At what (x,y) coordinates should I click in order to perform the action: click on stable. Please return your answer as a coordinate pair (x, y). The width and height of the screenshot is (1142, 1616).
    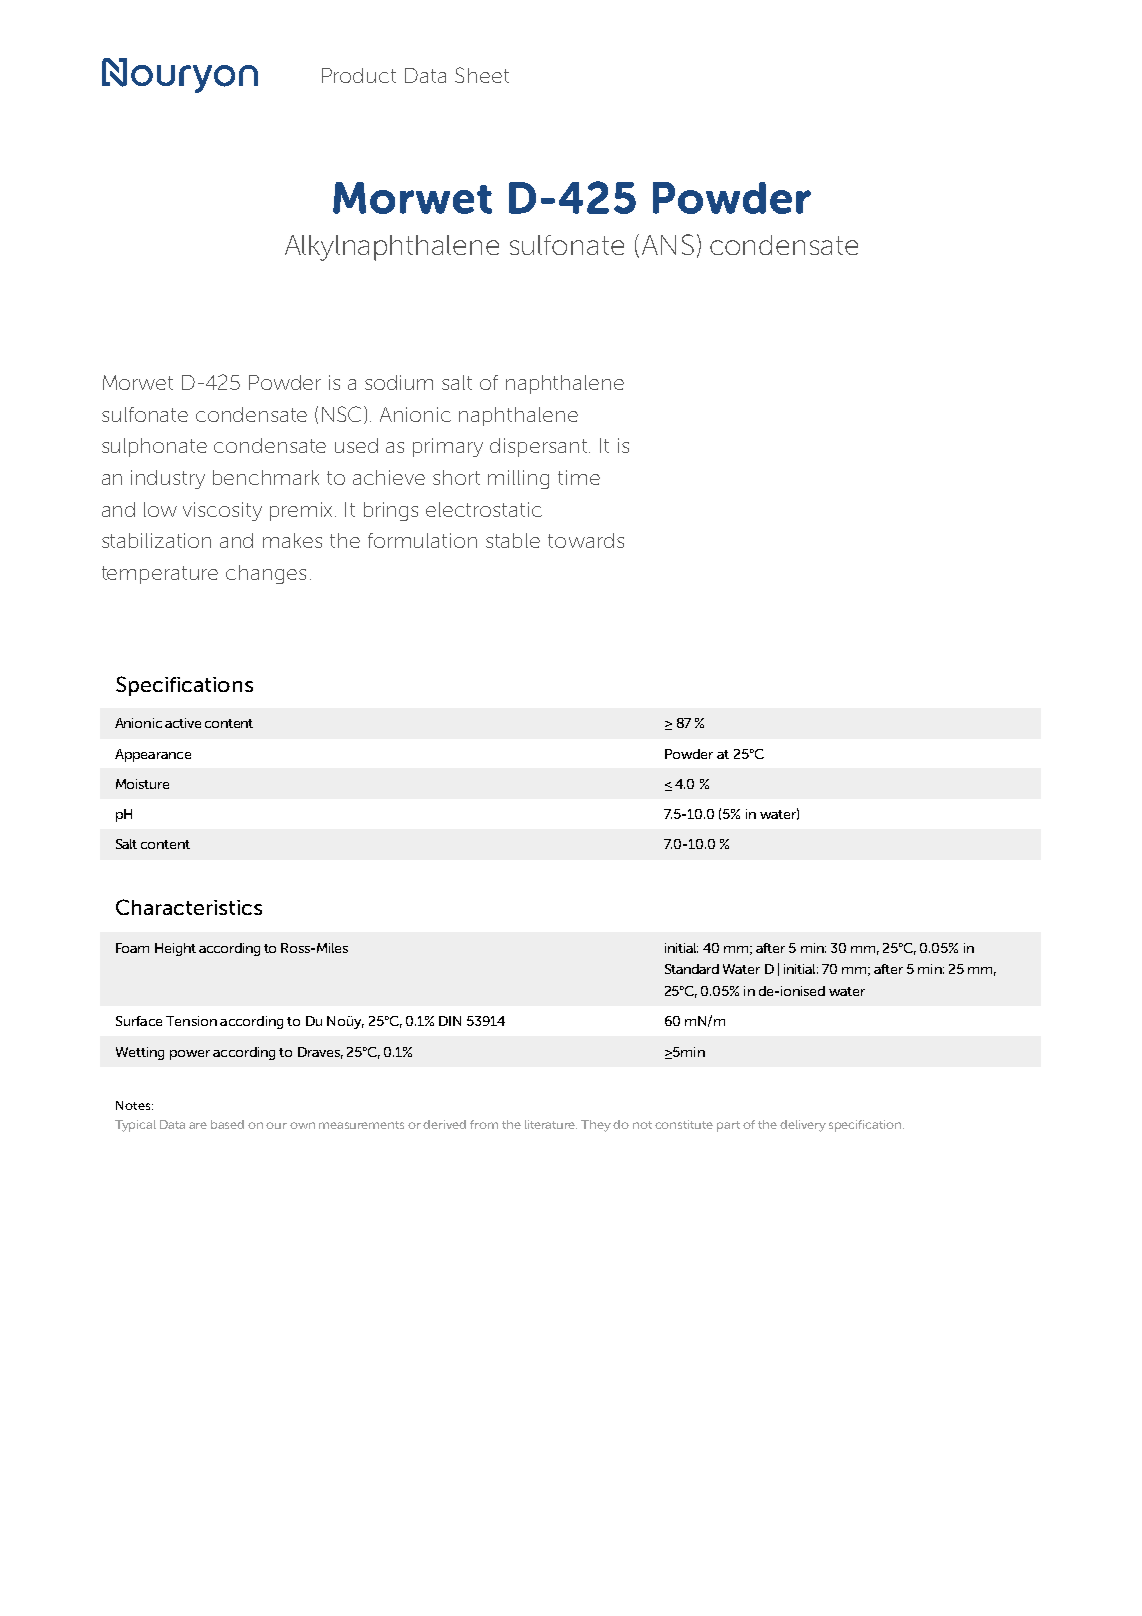
    Looking at the image, I should click on (513, 540).
